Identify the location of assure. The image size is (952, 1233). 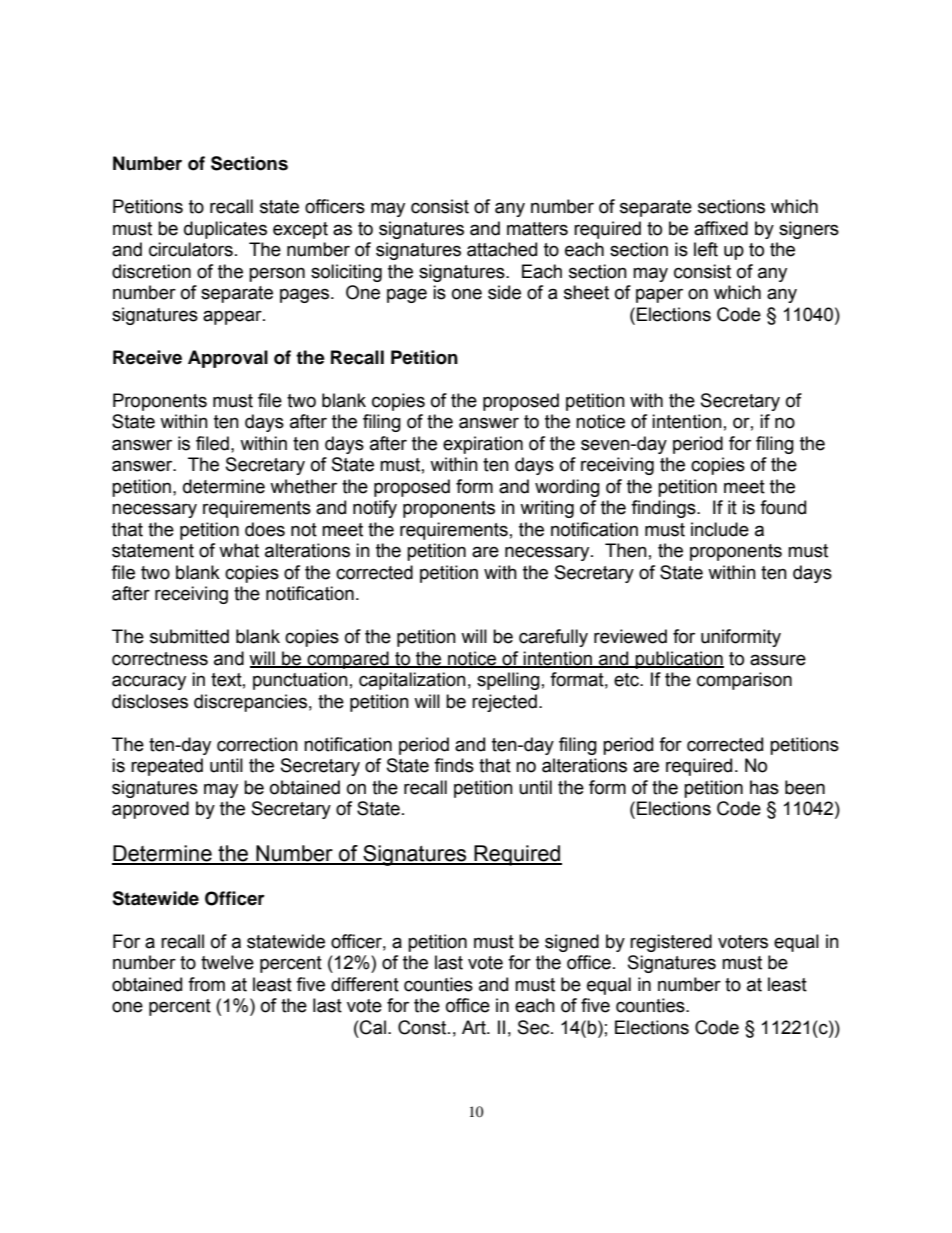
(778, 660).
